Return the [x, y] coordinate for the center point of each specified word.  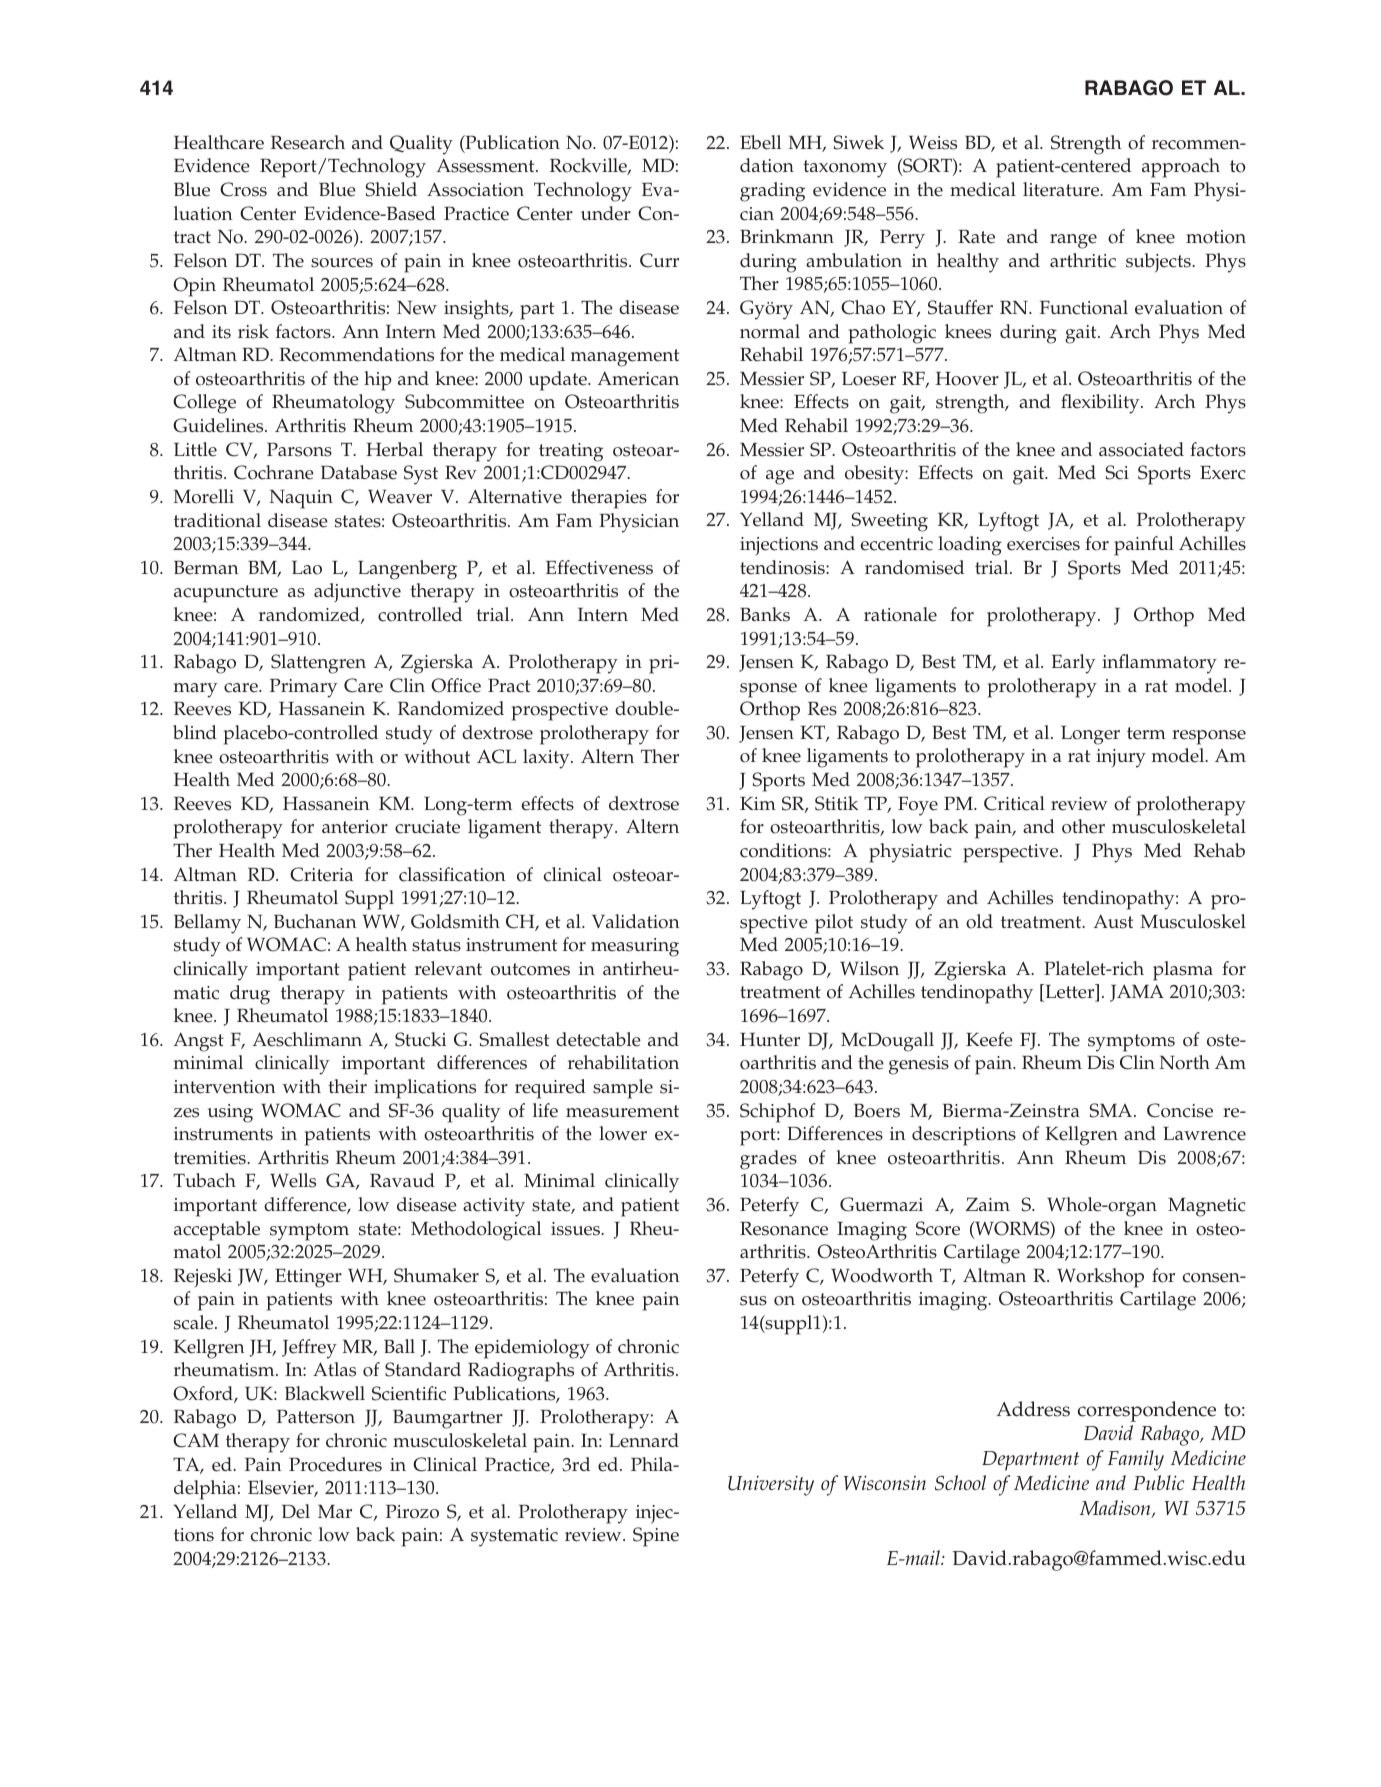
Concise [1180, 1110]
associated [1141, 449]
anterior [355, 827]
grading [772, 192]
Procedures [335, 1464]
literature [1062, 189]
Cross [243, 189]
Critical [1014, 803]
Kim [758, 803]
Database [359, 472]
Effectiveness [599, 567]
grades [768, 1160]
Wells [293, 1180]
